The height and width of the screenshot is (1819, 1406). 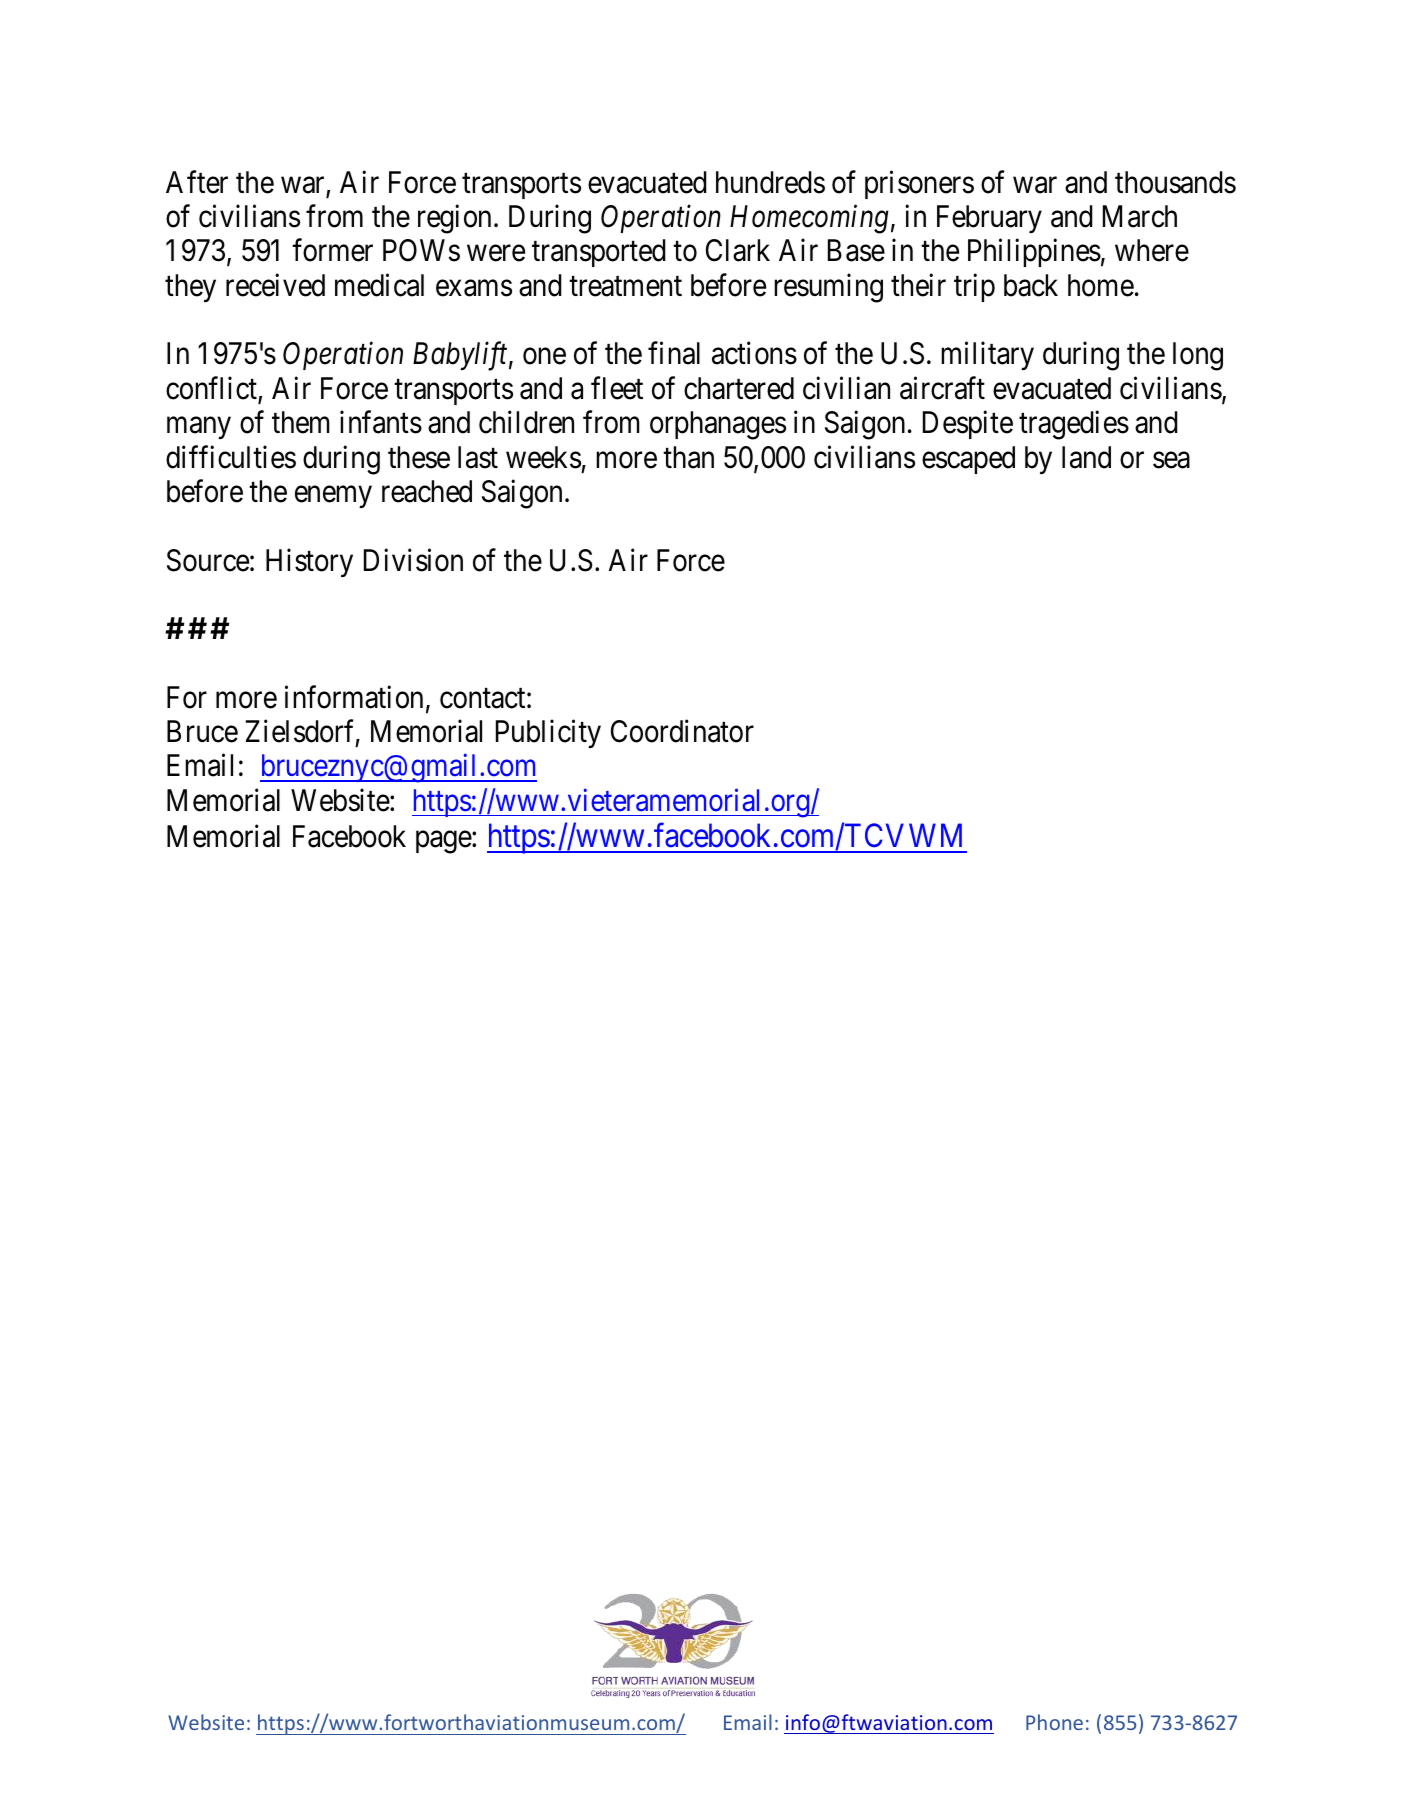 What do you see at coordinates (208, 560) in the screenshot?
I see `Source` at bounding box center [208, 560].
